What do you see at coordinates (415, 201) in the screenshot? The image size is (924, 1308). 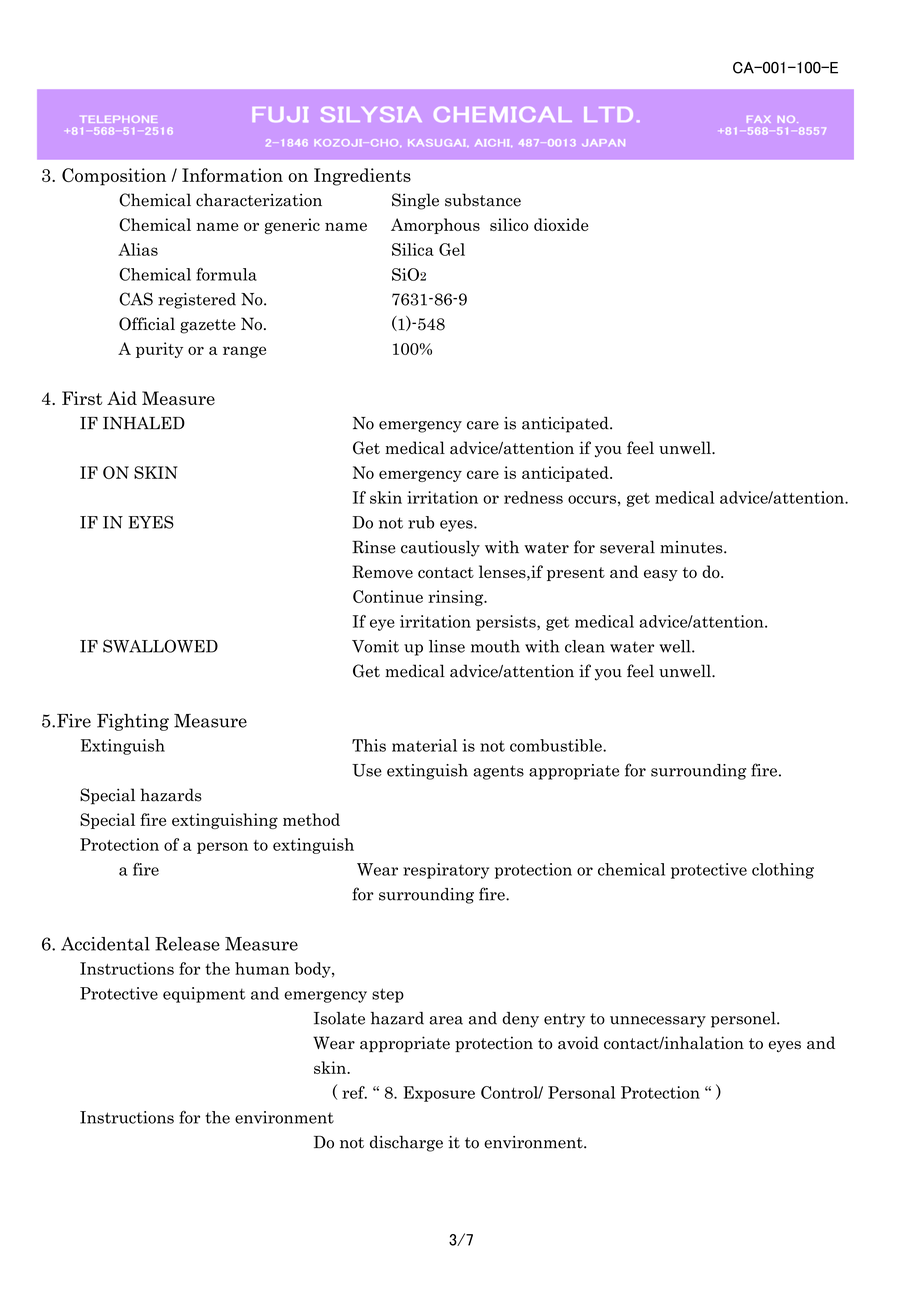 I see `Single` at bounding box center [415, 201].
